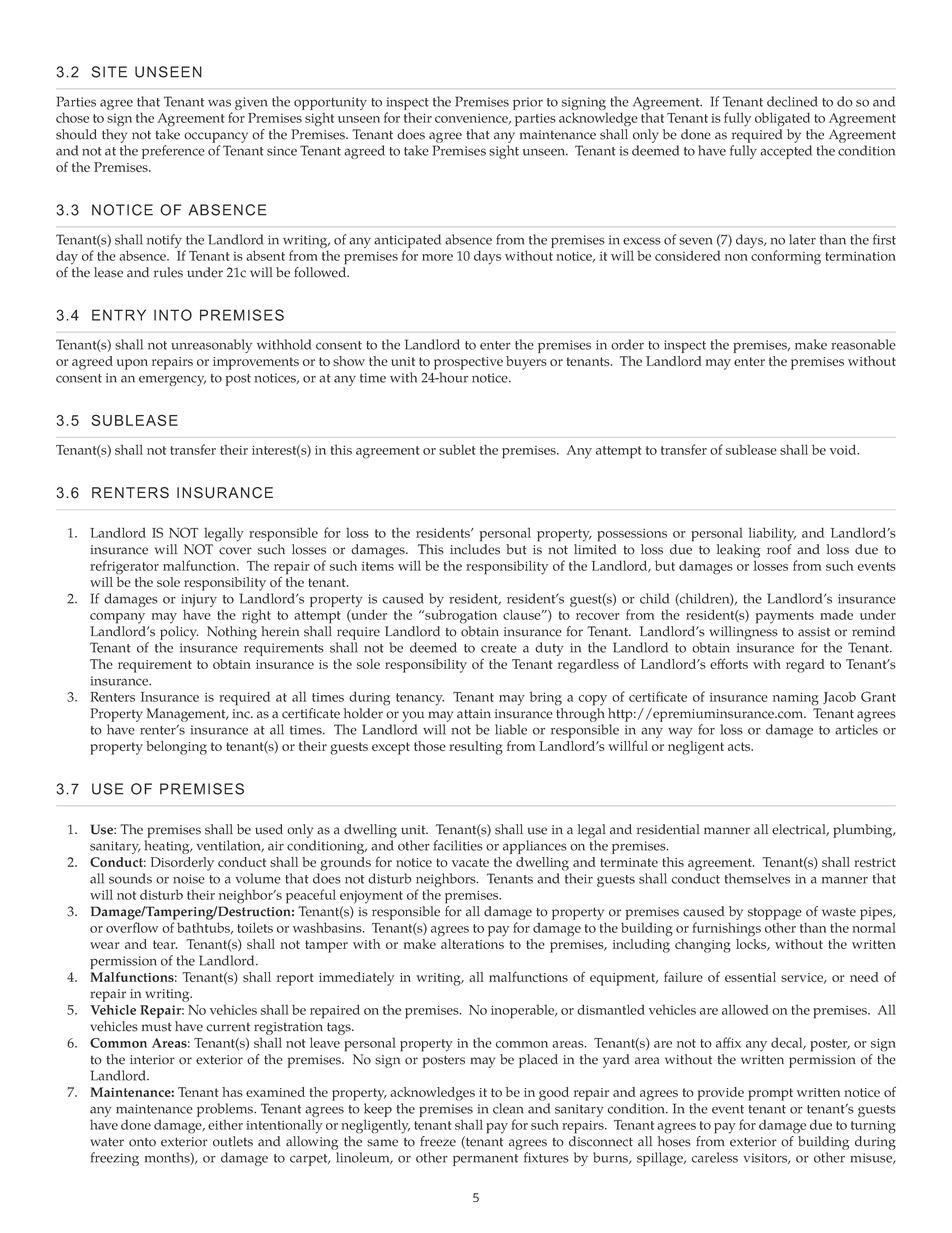  I want to click on noise, so click(189, 879).
